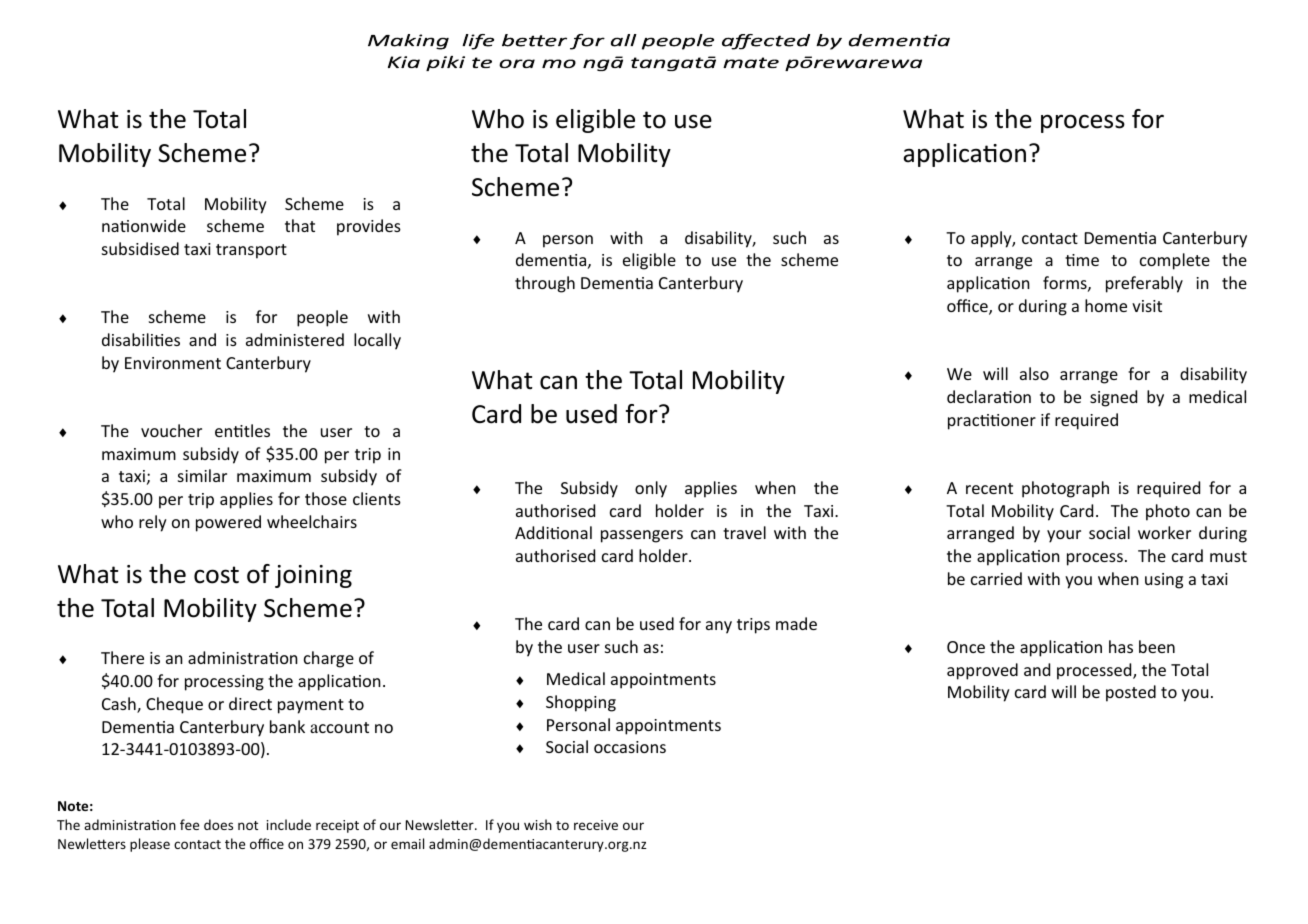 This screenshot has width=1308, height=924. What do you see at coordinates (218, 824) in the screenshot?
I see `does` at bounding box center [218, 824].
